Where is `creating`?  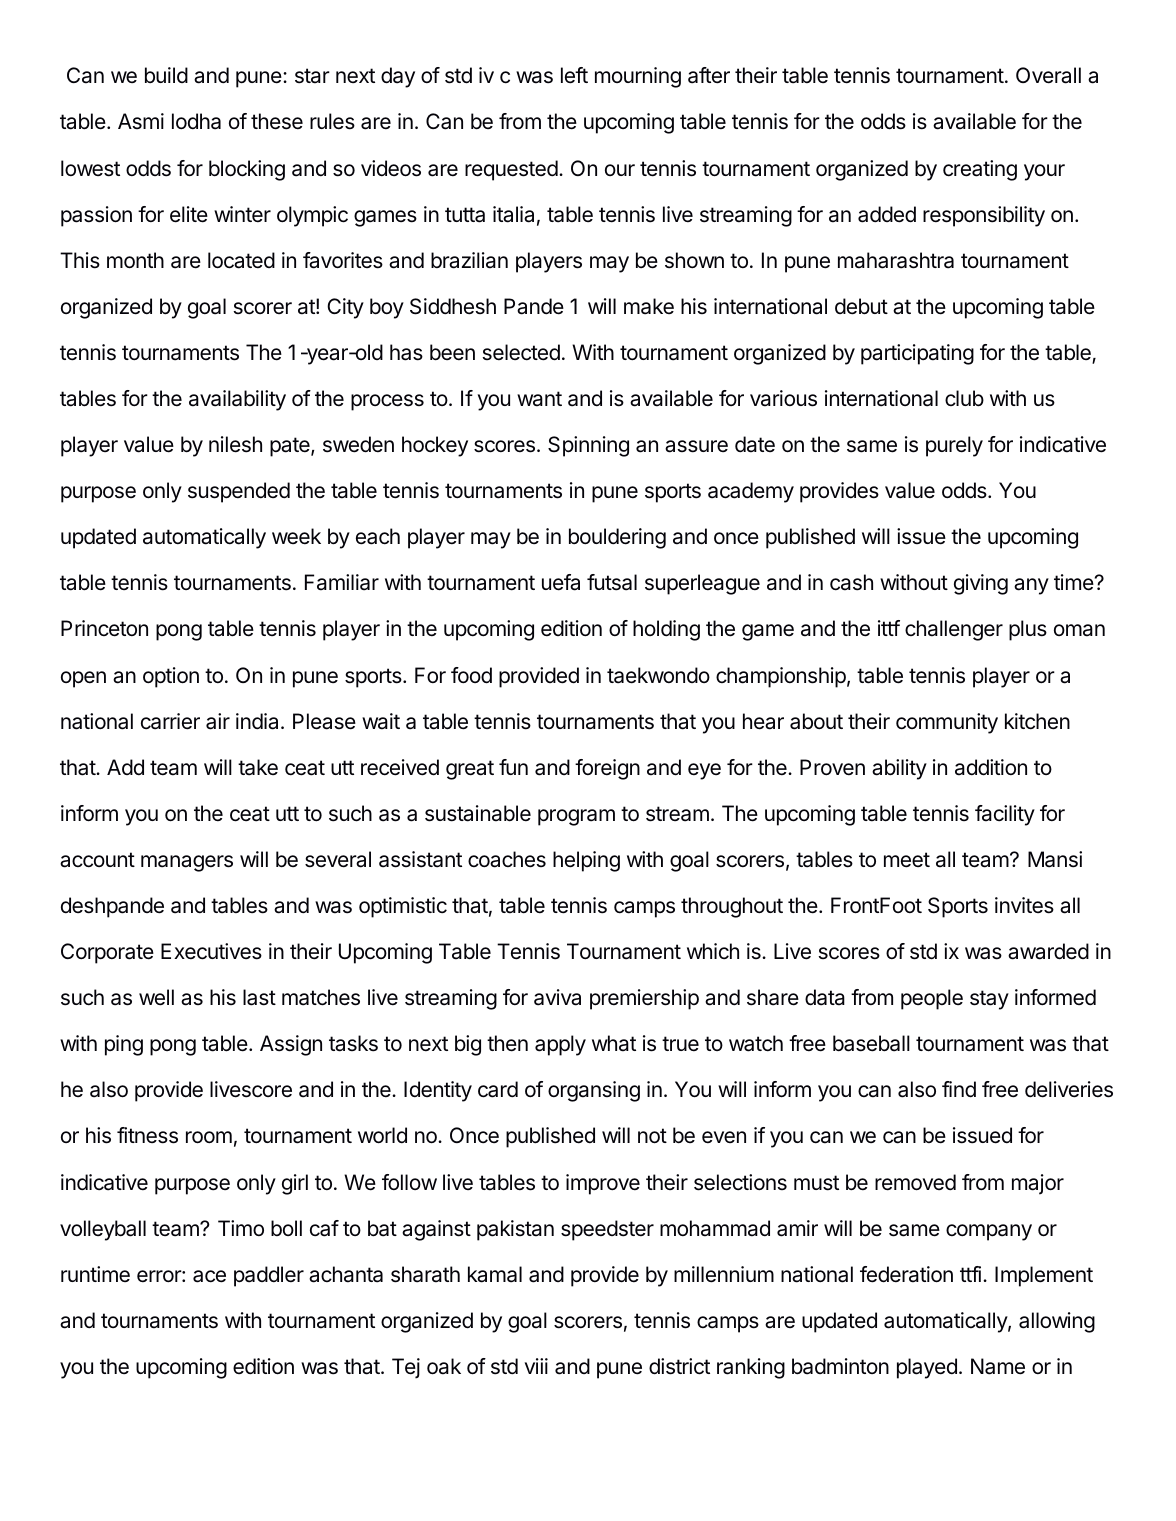
creating is located at coordinates (980, 170).
